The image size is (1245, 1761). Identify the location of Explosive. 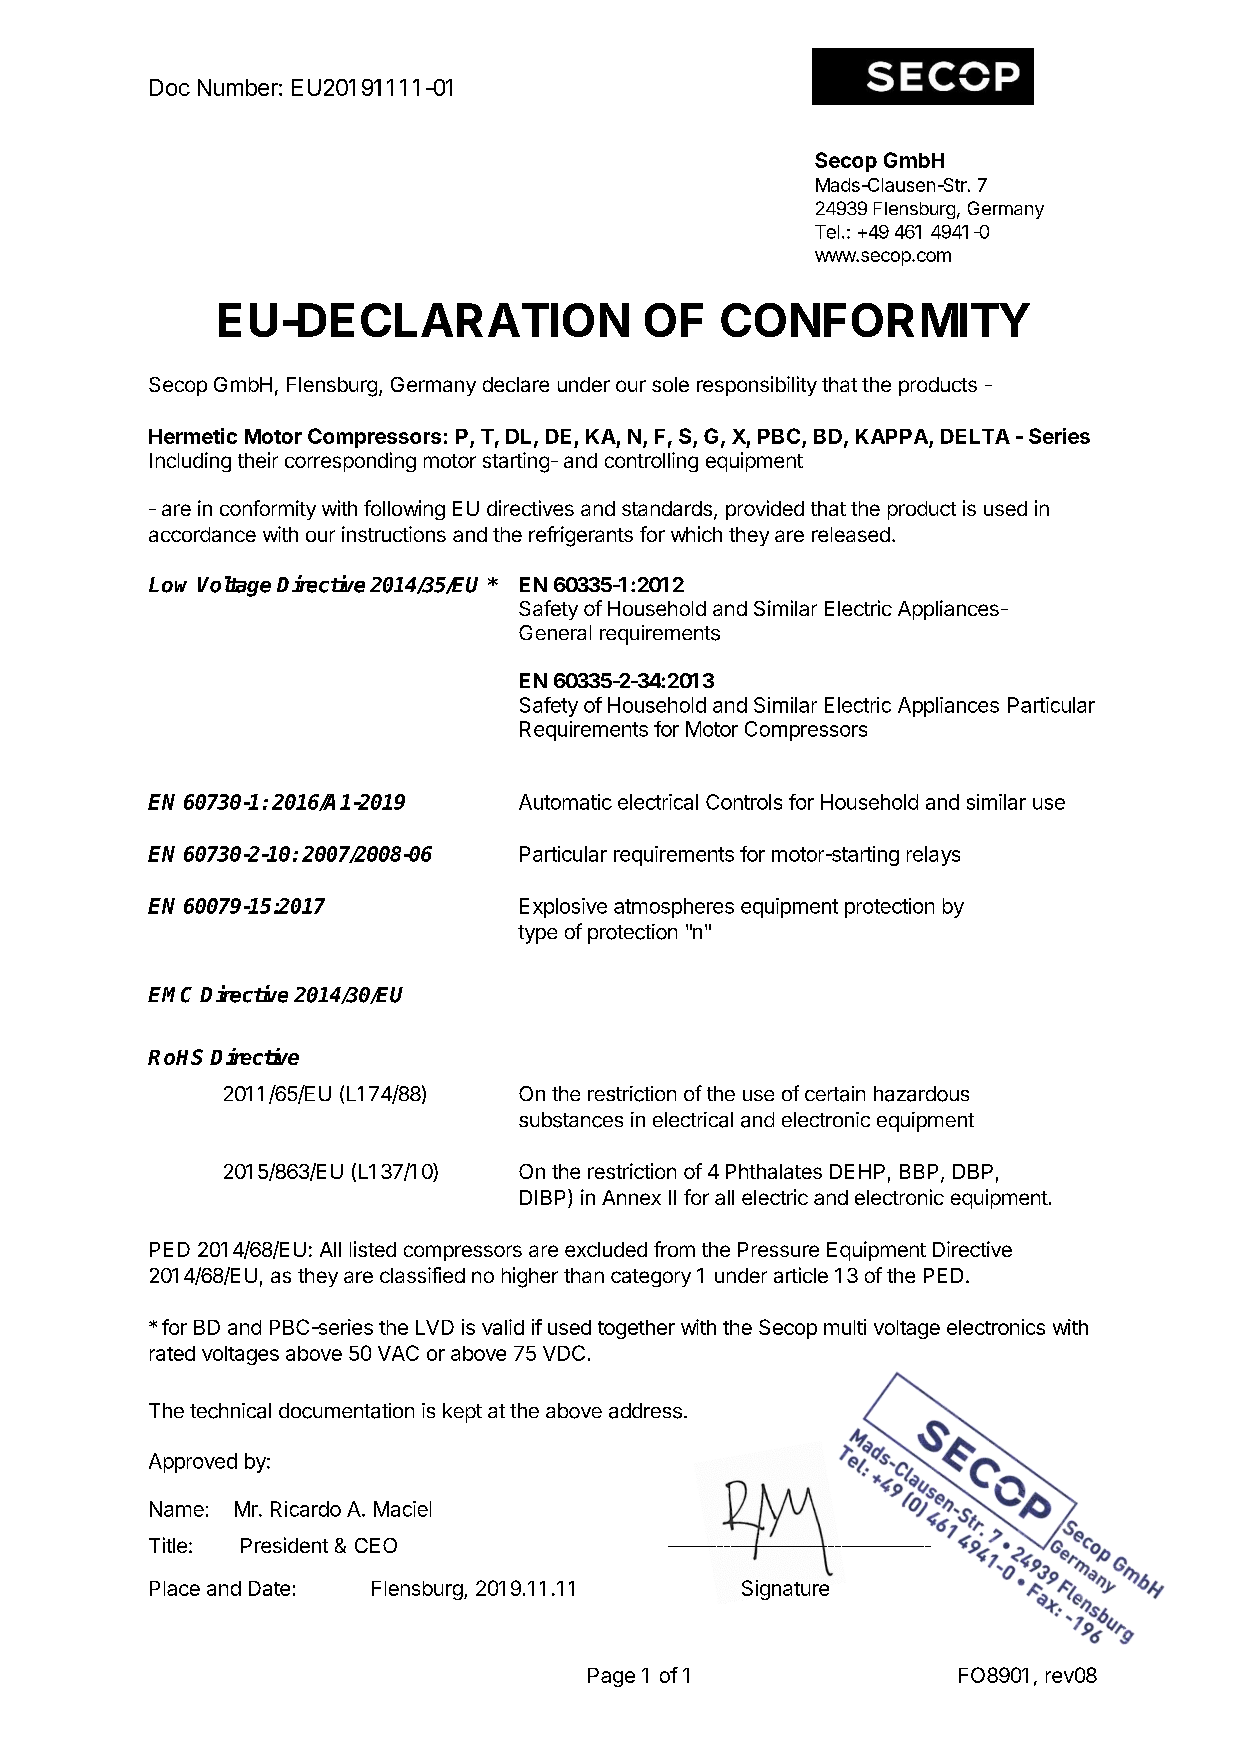
(563, 908).
